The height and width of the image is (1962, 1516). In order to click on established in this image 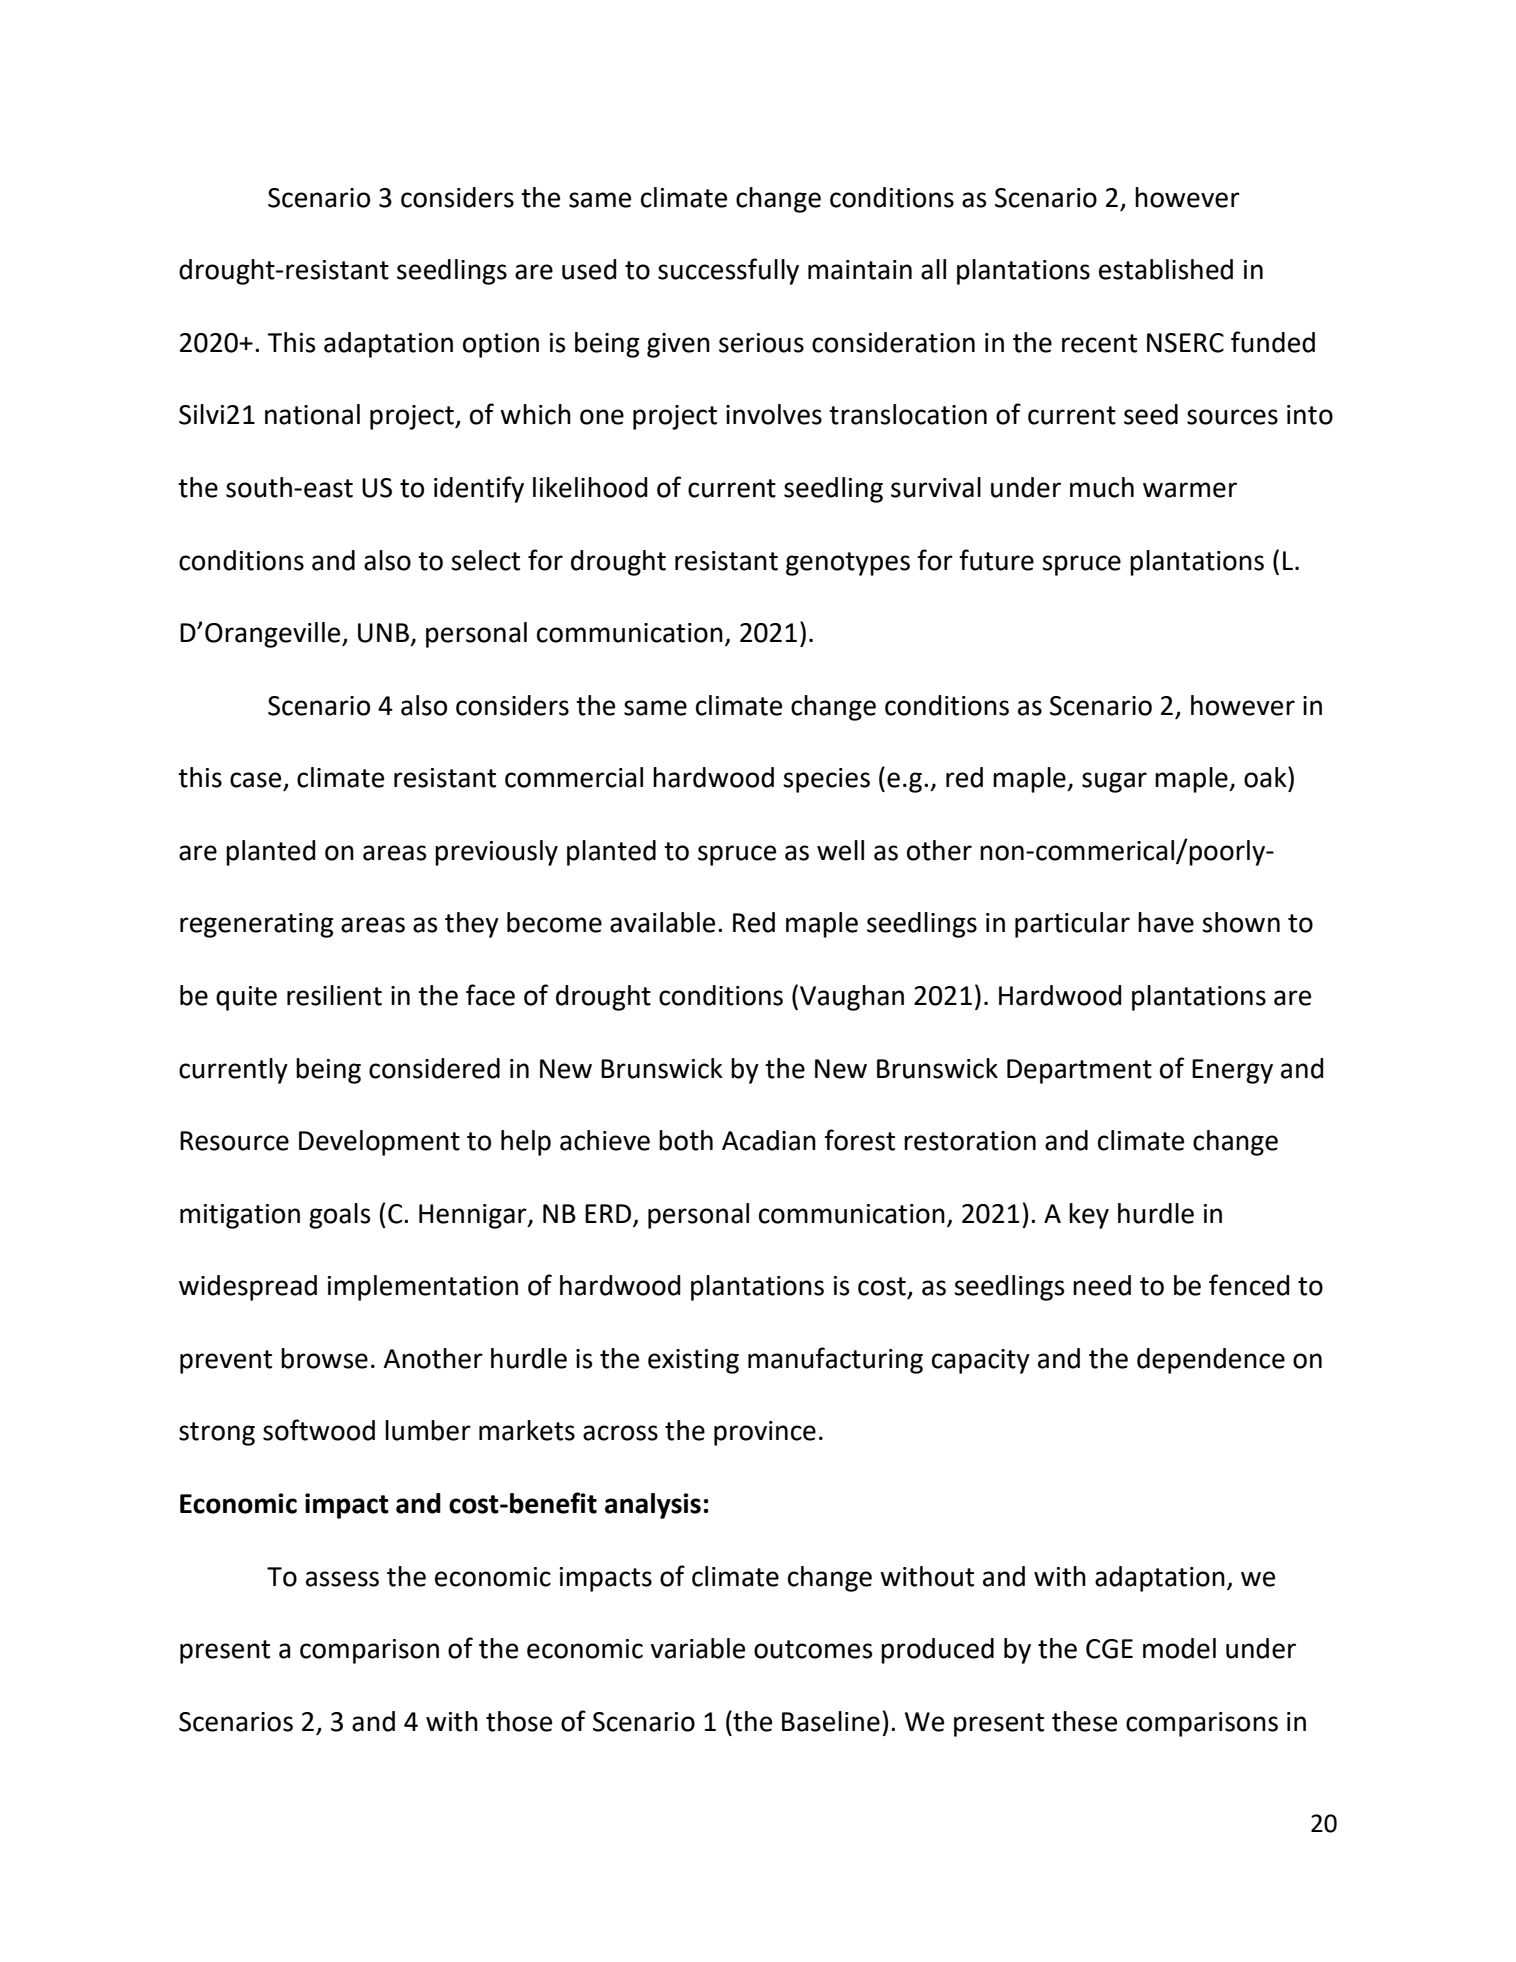, I will do `click(1166, 269)`.
